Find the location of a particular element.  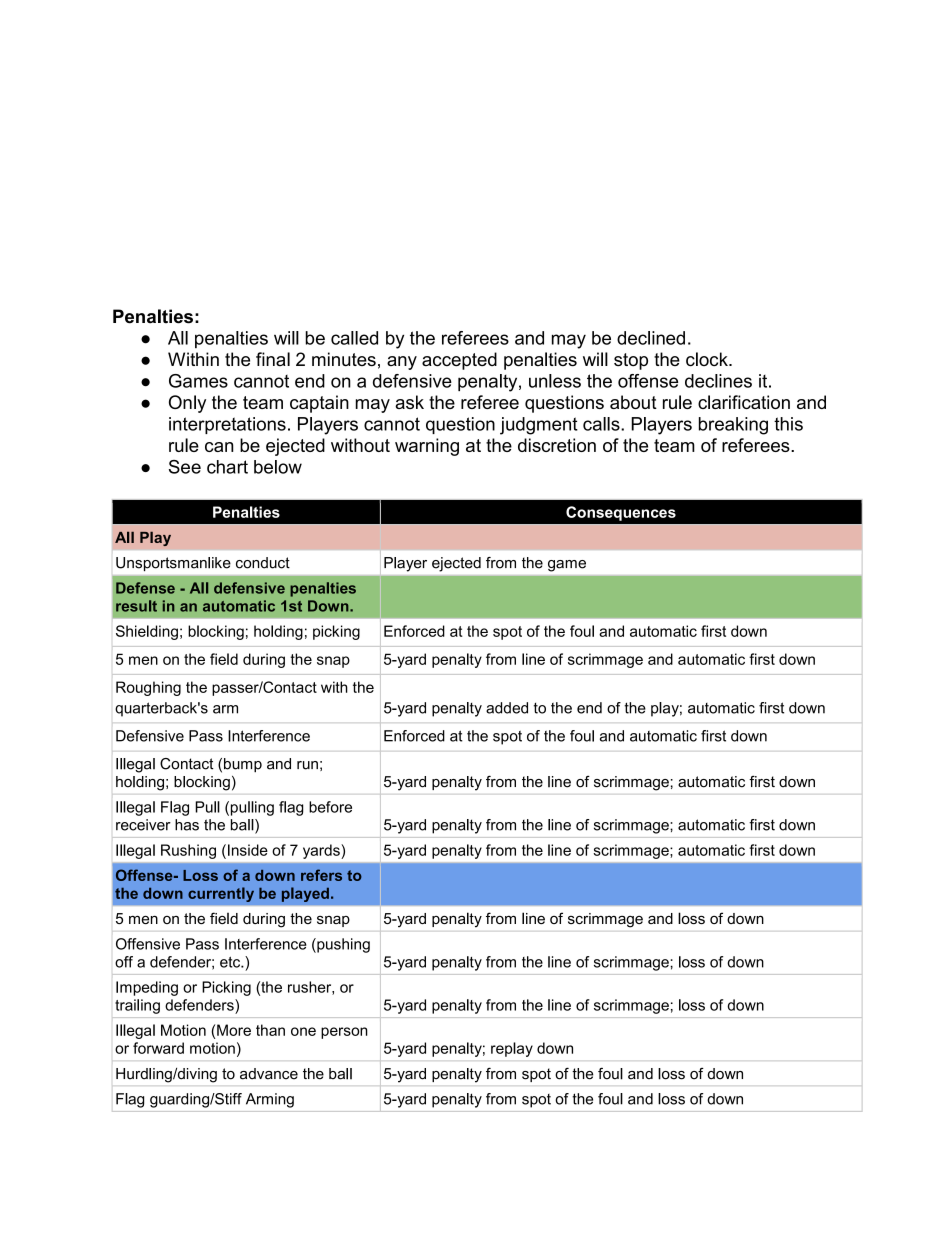

Consequences is located at coordinates (621, 513).
